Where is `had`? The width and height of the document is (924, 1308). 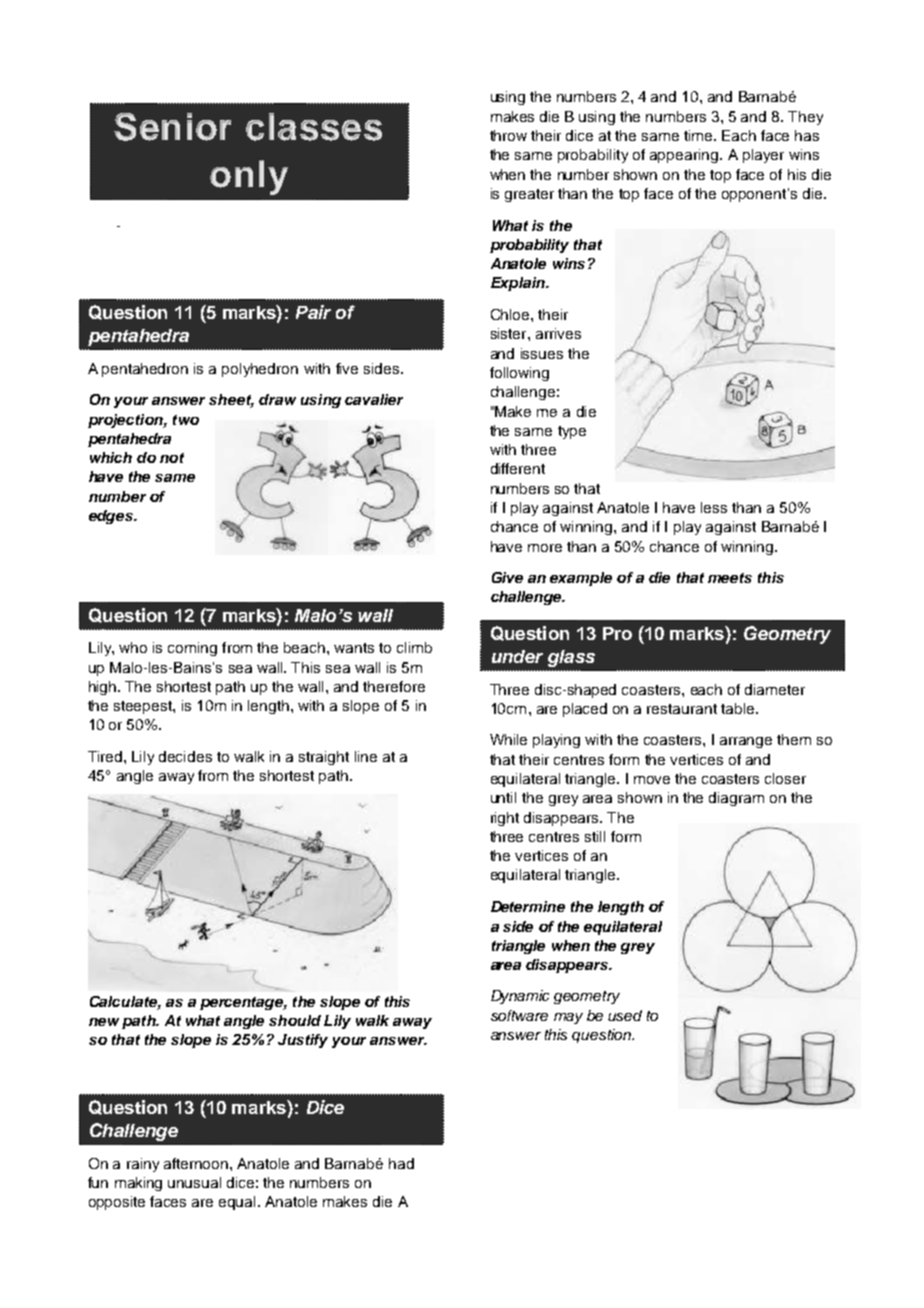 had is located at coordinates (401, 1163).
